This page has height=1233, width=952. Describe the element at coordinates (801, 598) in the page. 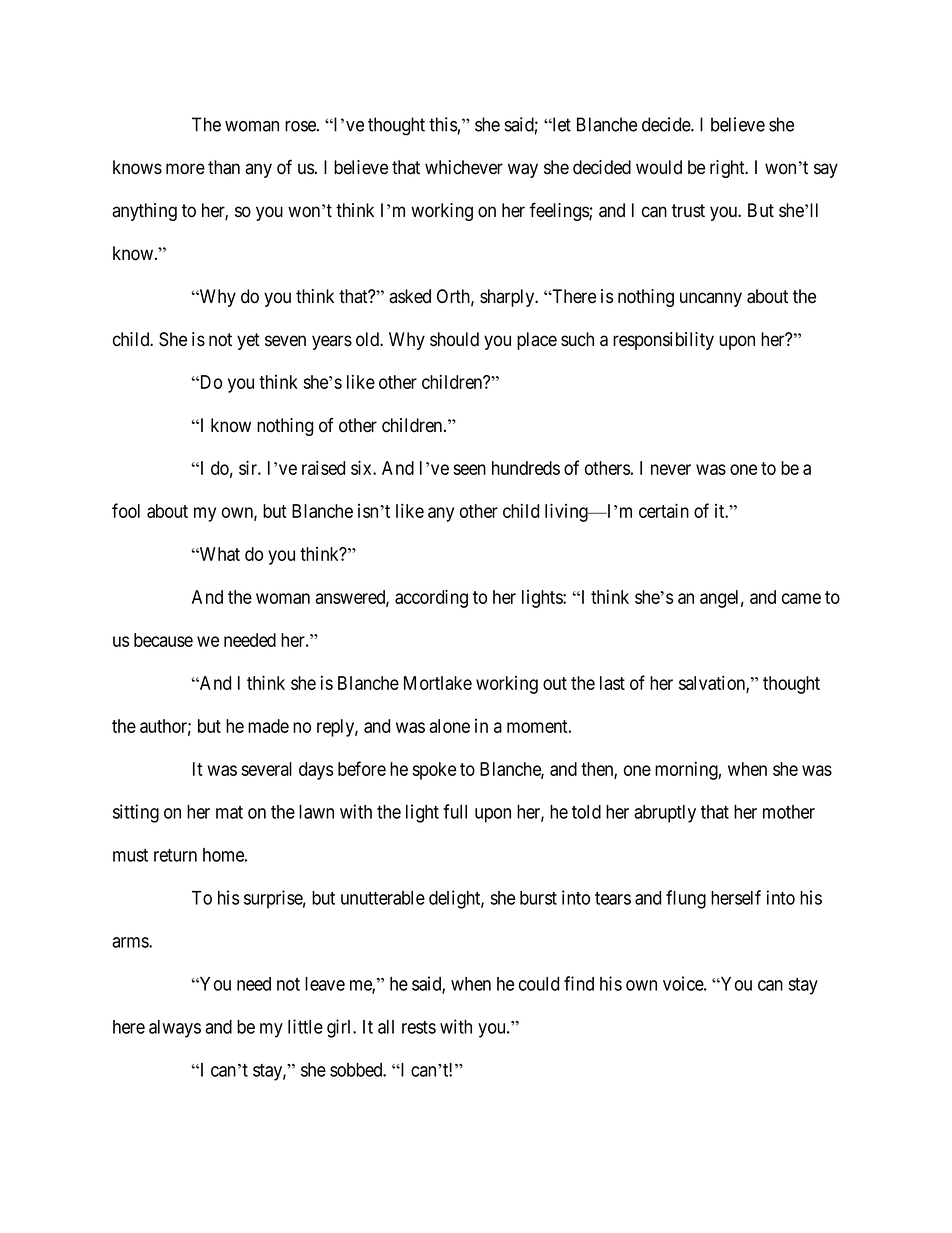

I see `came` at that location.
